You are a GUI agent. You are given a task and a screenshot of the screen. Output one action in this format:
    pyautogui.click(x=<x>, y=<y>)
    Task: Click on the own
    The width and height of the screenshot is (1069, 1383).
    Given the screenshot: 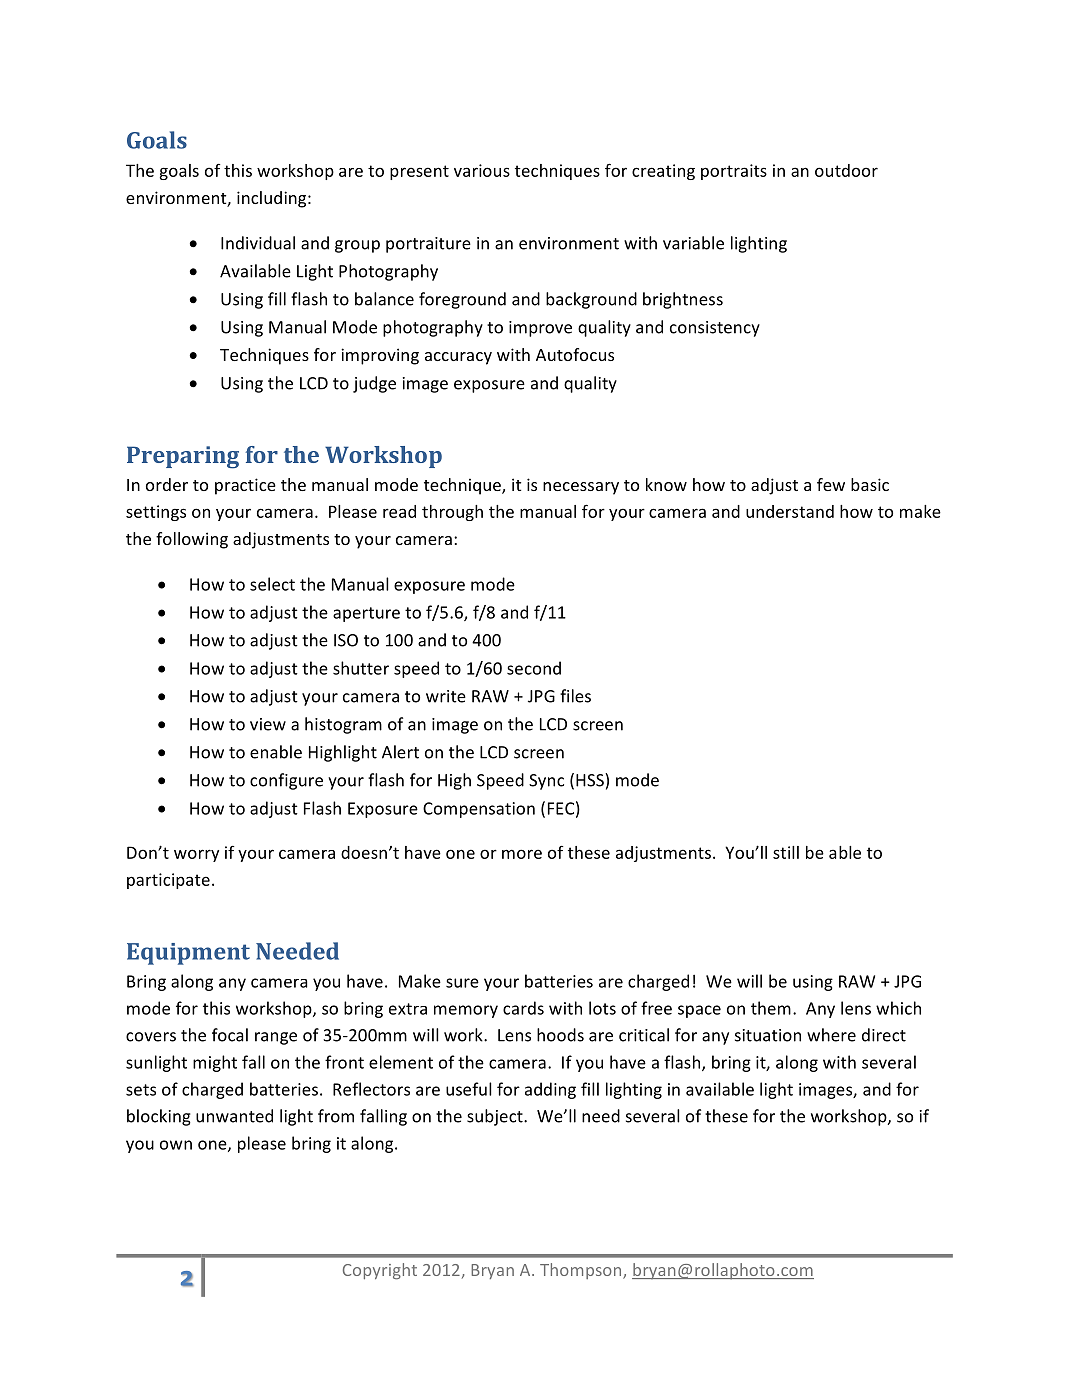 What is the action you would take?
    pyautogui.click(x=176, y=1145)
